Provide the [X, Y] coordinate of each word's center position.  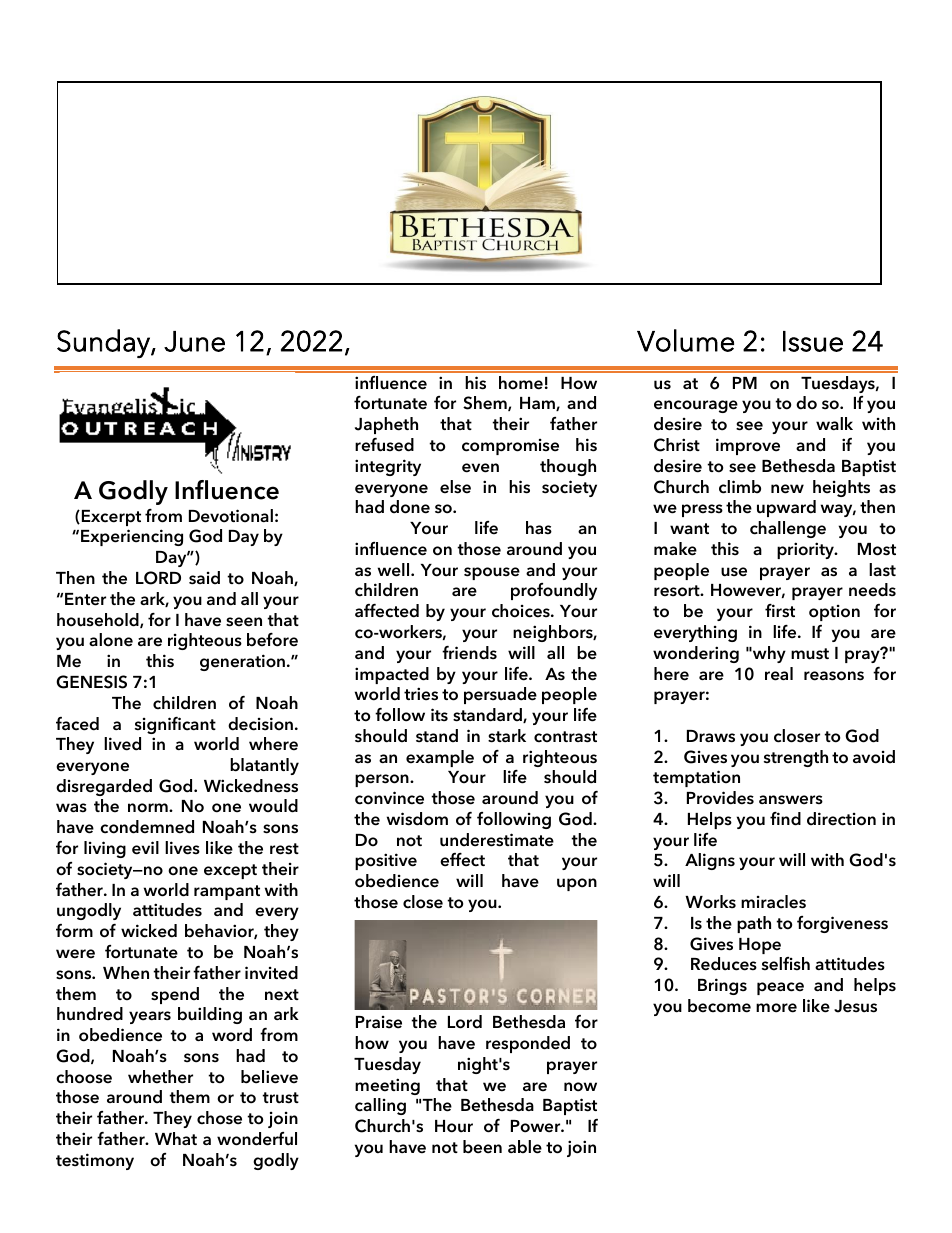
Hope [760, 946]
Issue [813, 341]
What [176, 1138]
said [204, 578]
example [440, 758]
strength [796, 758]
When [126, 973]
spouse [492, 573]
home [521, 383]
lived [122, 744]
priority [806, 550]
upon [577, 884]
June [194, 341]
